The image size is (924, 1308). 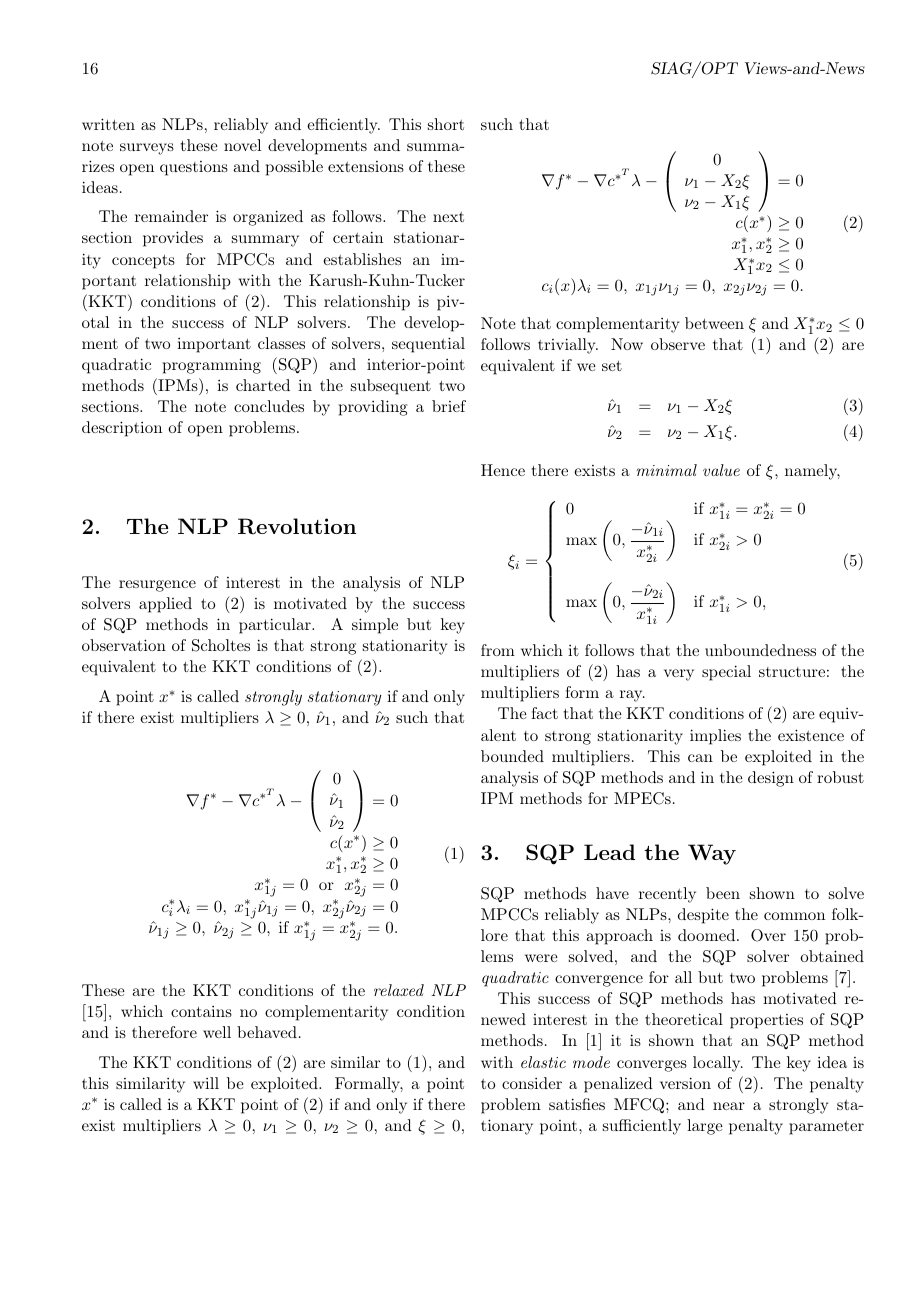 I want to click on consider, so click(x=532, y=1083).
